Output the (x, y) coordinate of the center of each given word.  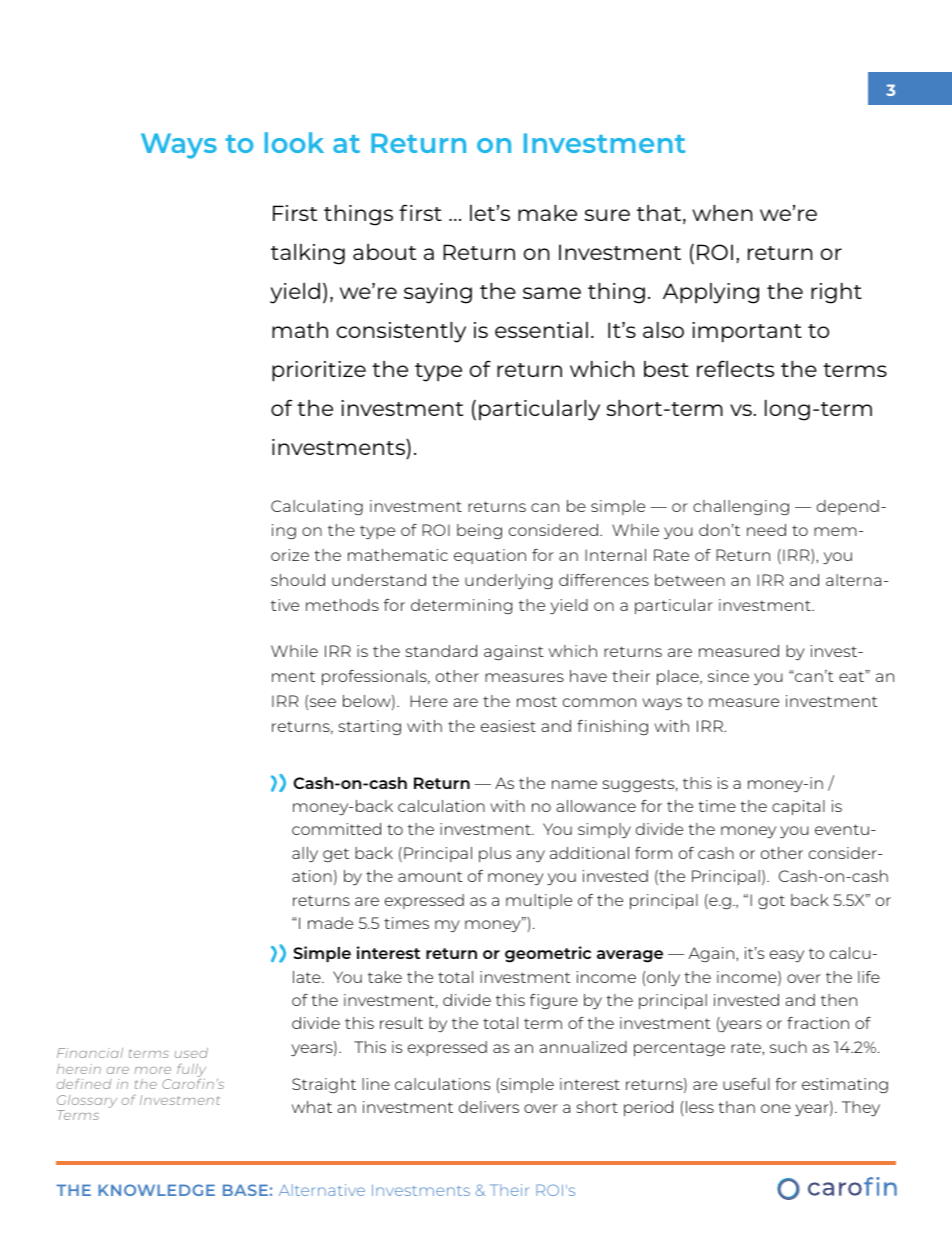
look (294, 142)
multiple (539, 901)
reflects (735, 368)
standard (441, 651)
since (728, 676)
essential (541, 330)
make (547, 213)
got (771, 902)
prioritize (319, 371)
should (298, 580)
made (330, 923)
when (722, 213)
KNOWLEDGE (156, 1190)
